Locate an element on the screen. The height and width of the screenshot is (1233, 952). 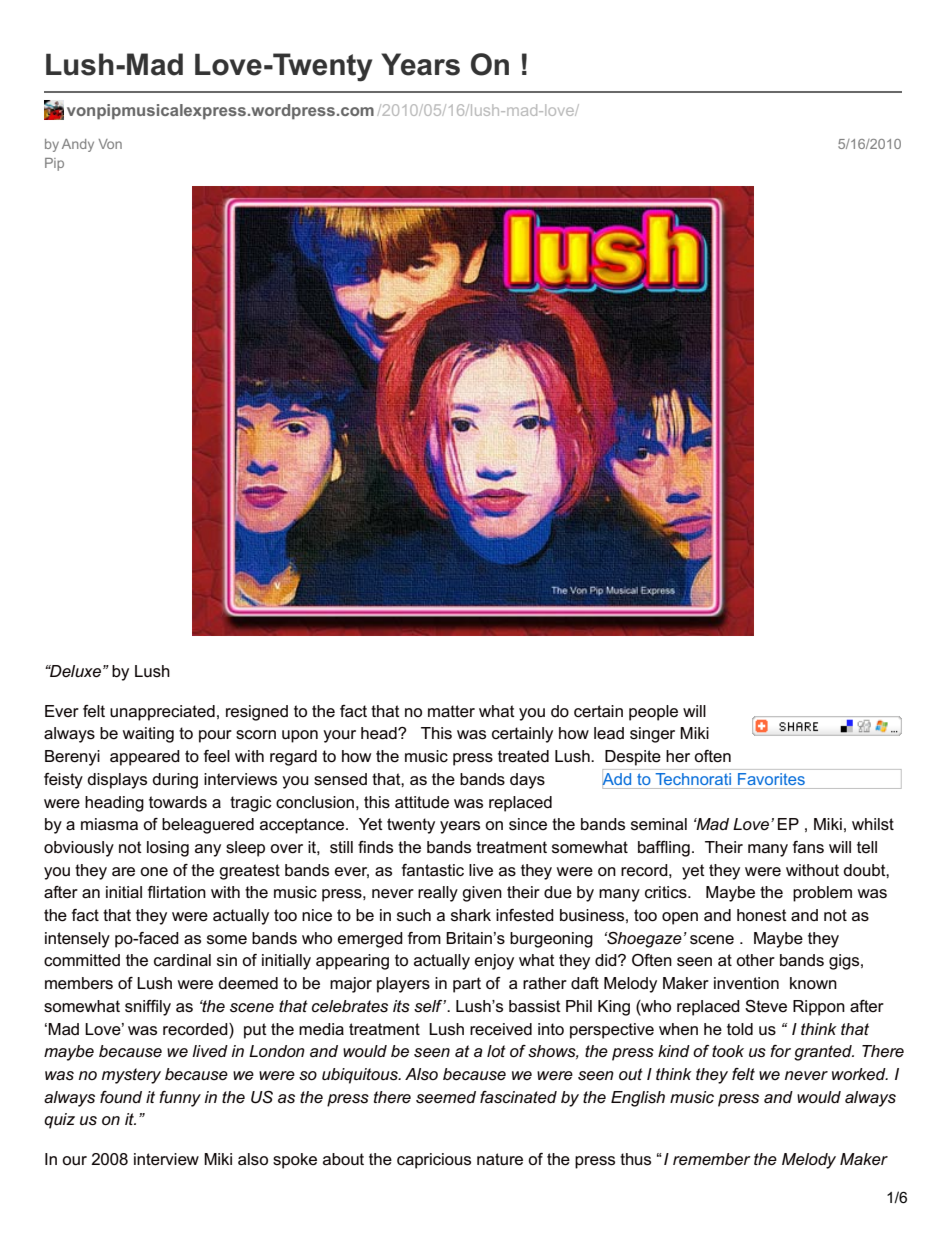
treated is located at coordinates (523, 756).
